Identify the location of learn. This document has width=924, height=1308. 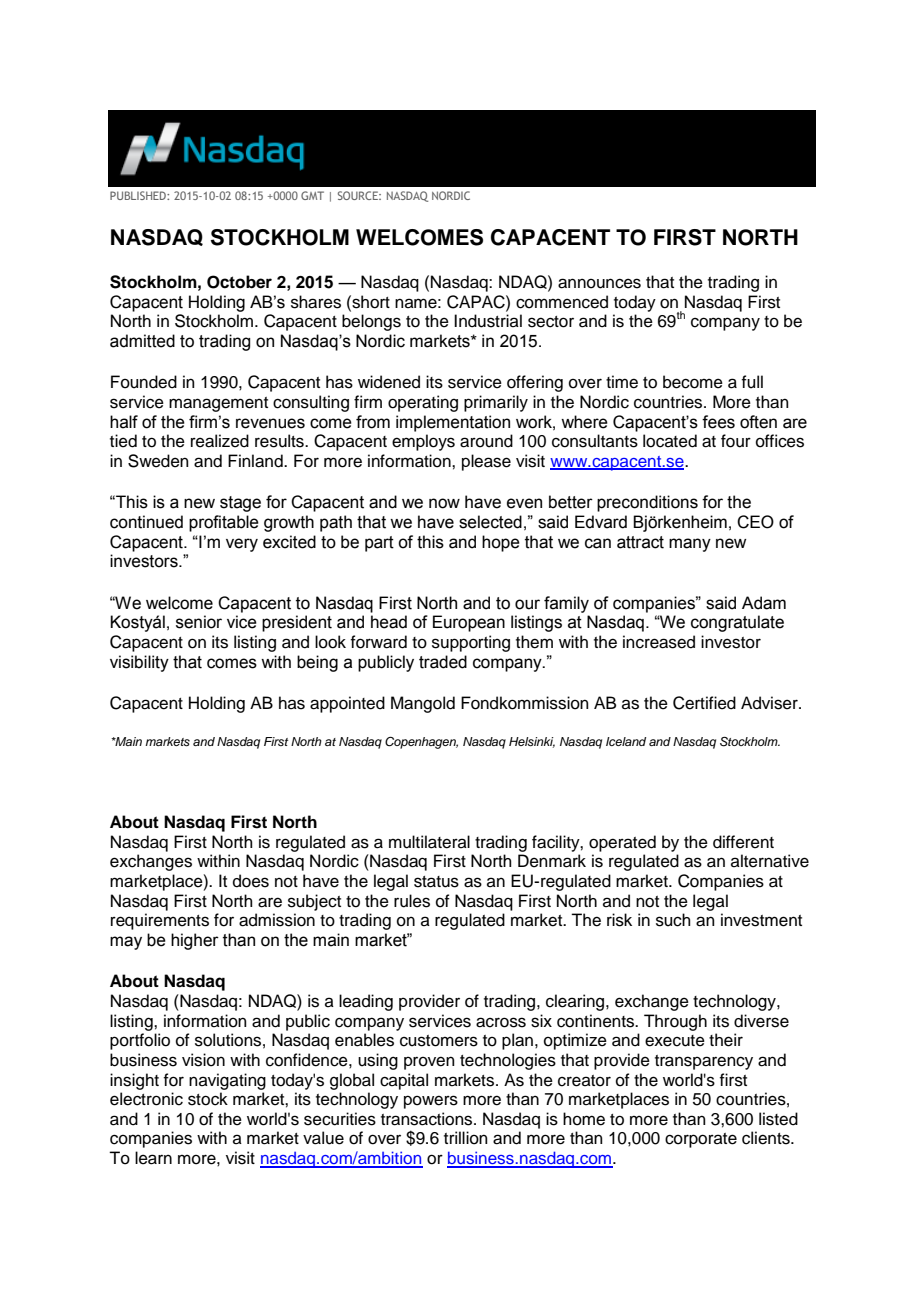
(153, 1158).
